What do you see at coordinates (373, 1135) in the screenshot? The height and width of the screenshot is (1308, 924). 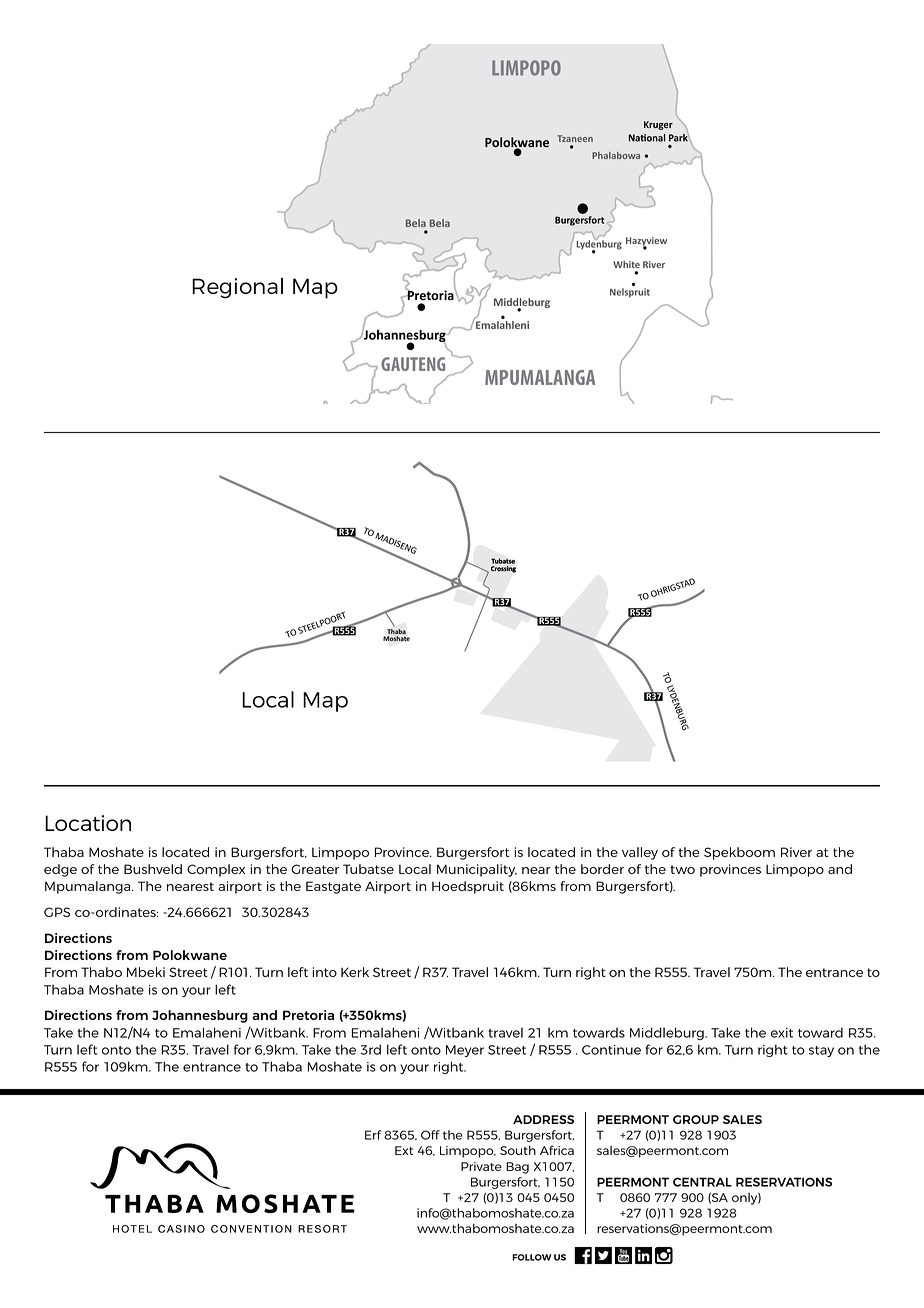 I see `Erf` at bounding box center [373, 1135].
